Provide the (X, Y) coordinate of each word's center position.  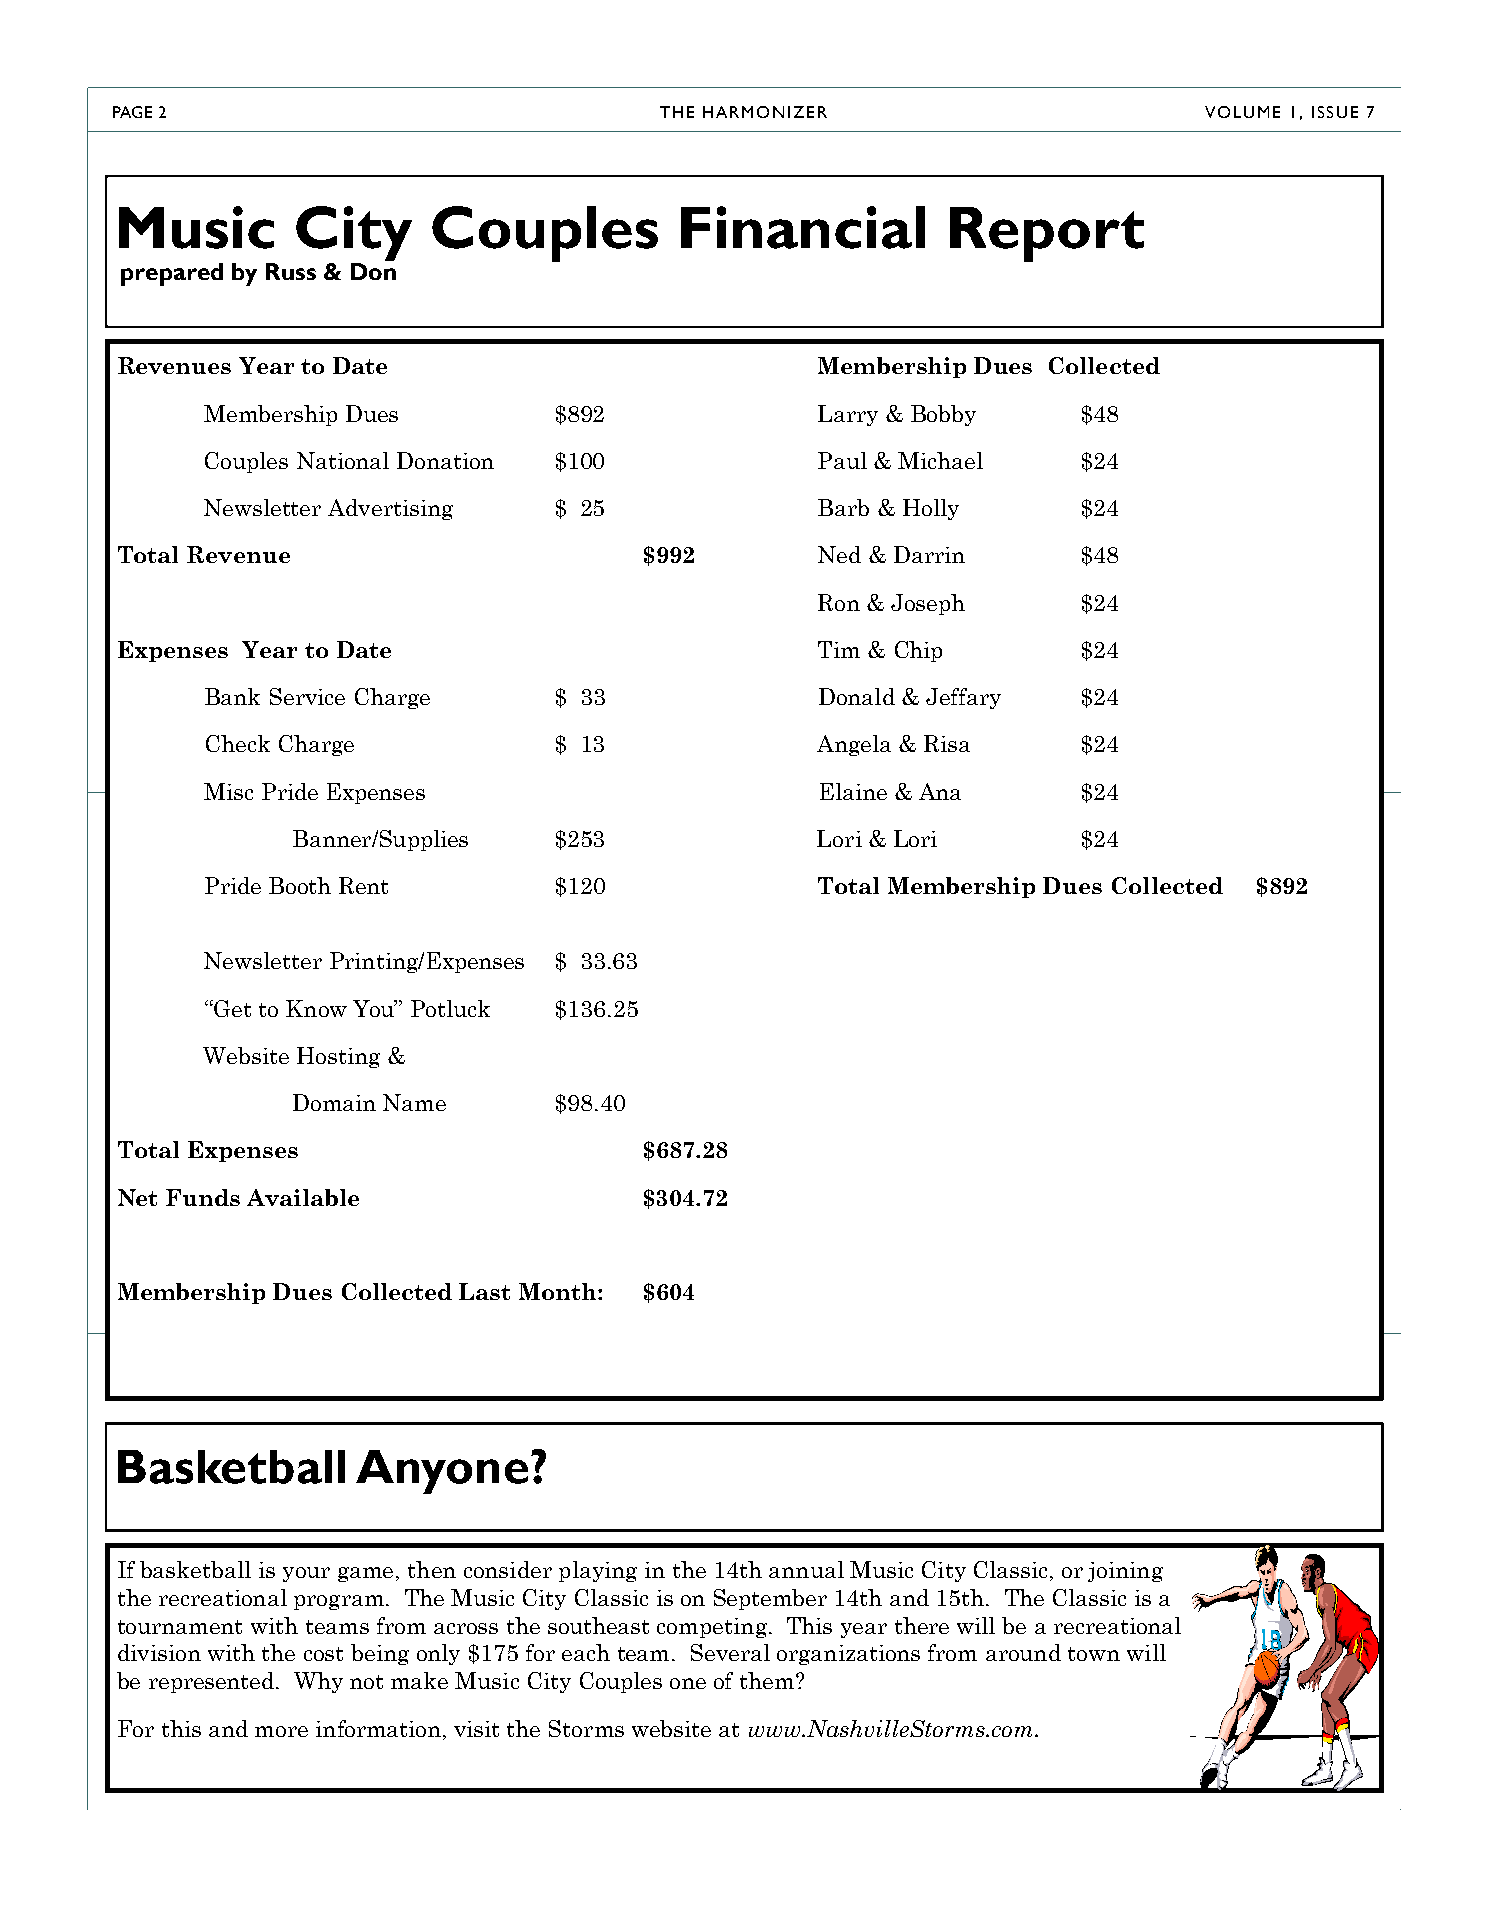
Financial (803, 227)
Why (318, 1682)
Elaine (853, 791)
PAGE (132, 112)
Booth (300, 885)
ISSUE (1335, 112)
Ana (940, 791)
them (767, 1680)
